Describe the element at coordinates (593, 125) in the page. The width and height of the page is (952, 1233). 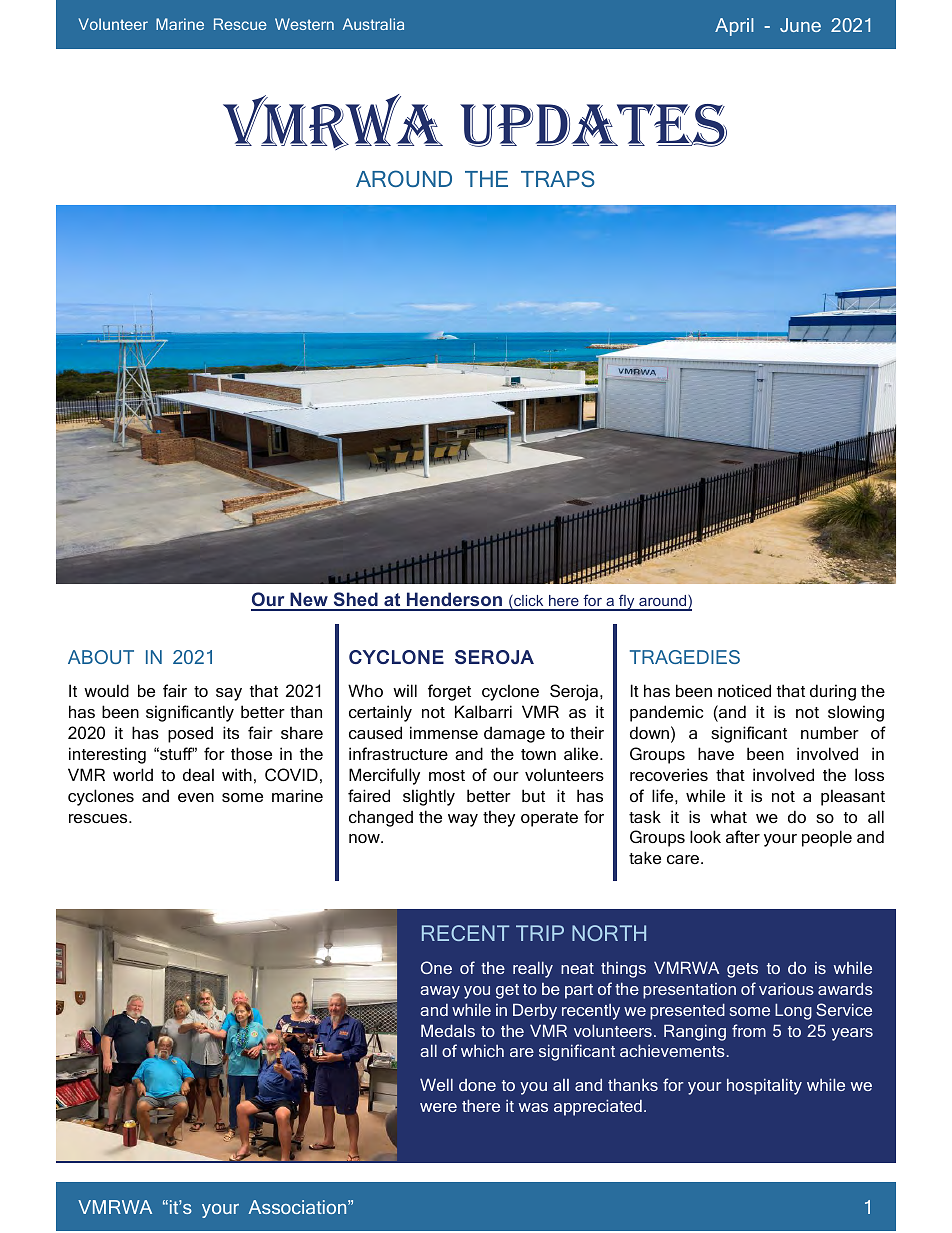
I see `Updates` at that location.
